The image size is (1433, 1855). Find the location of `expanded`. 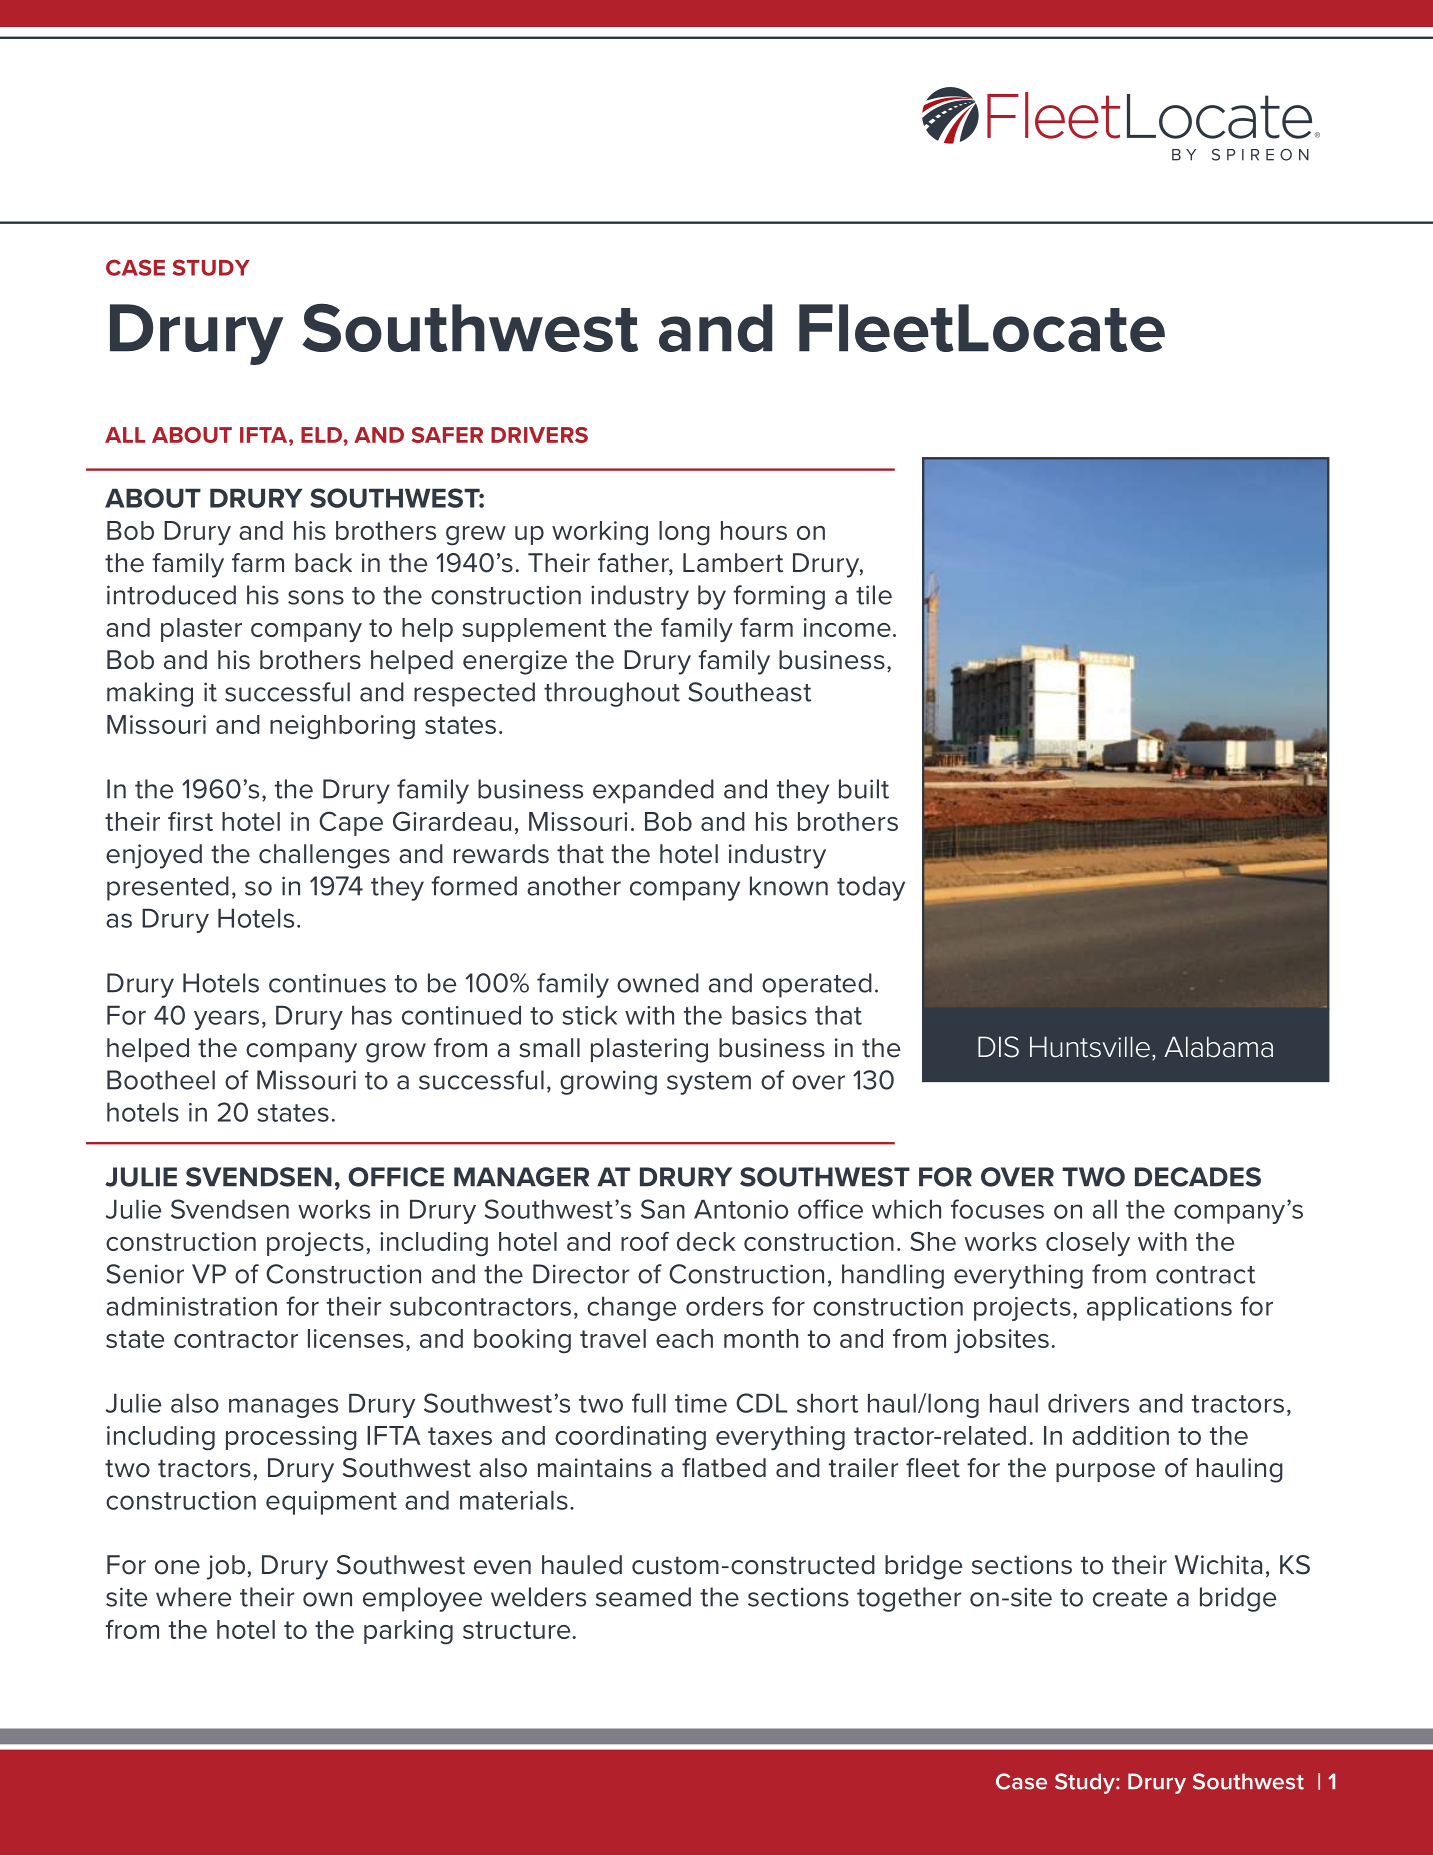

expanded is located at coordinates (653, 791).
